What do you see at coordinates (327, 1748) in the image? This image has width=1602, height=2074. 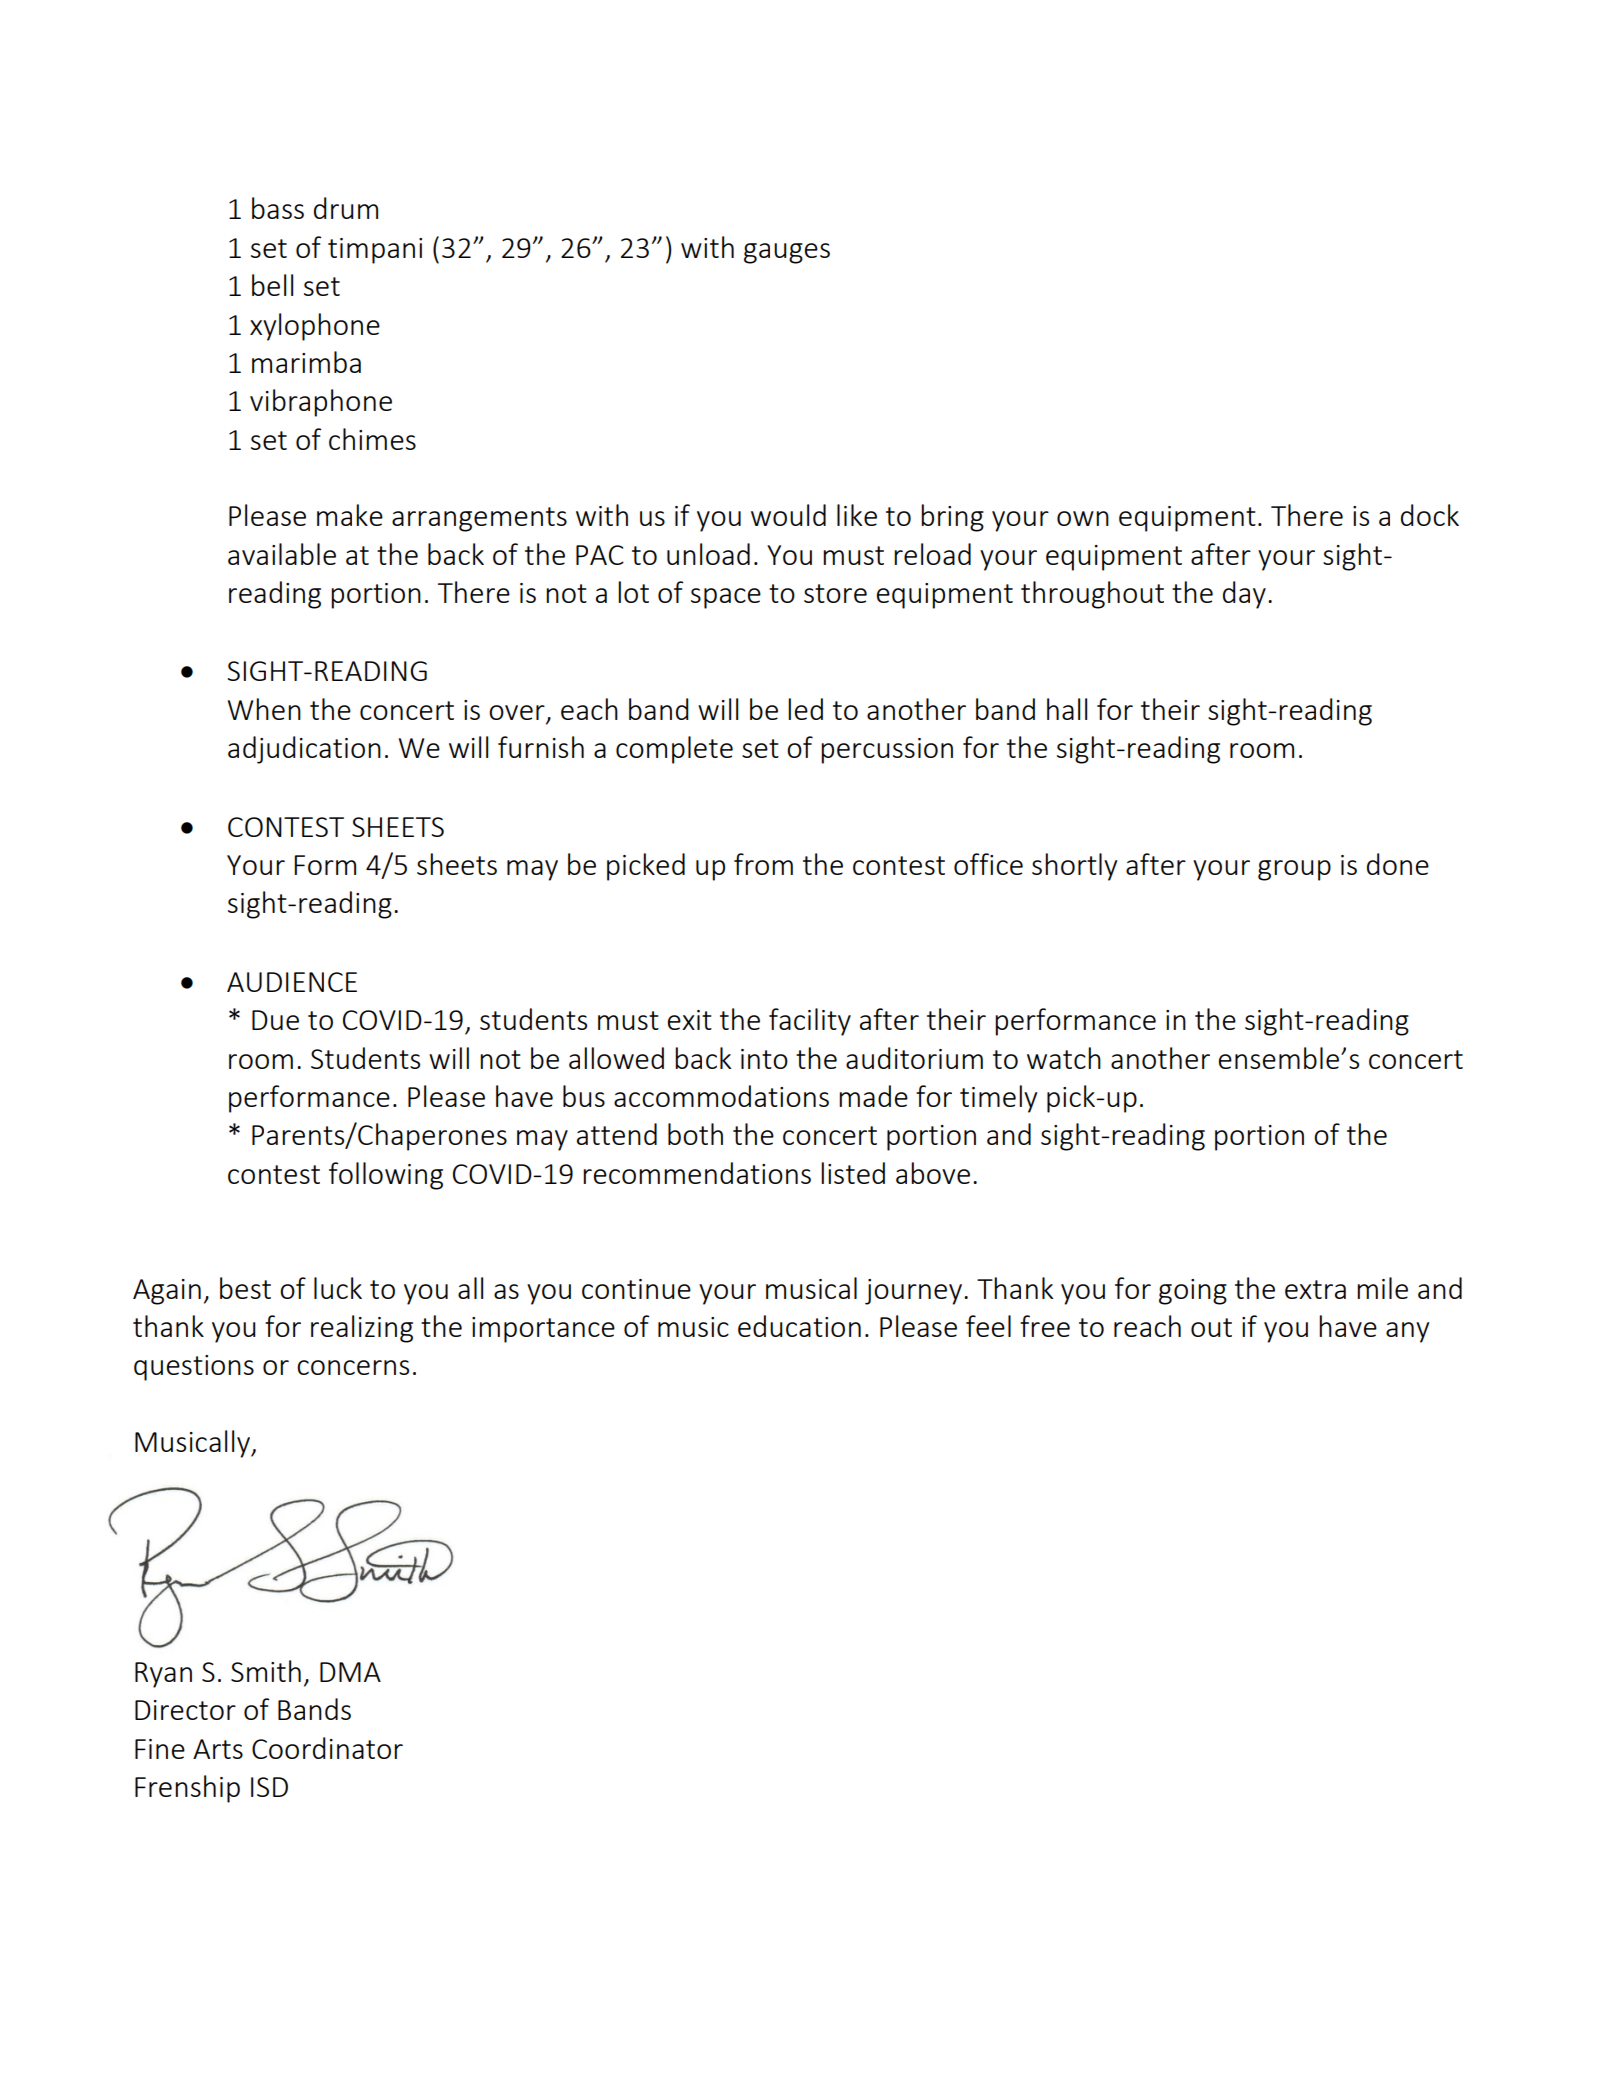 I see `Coordinator` at bounding box center [327, 1748].
